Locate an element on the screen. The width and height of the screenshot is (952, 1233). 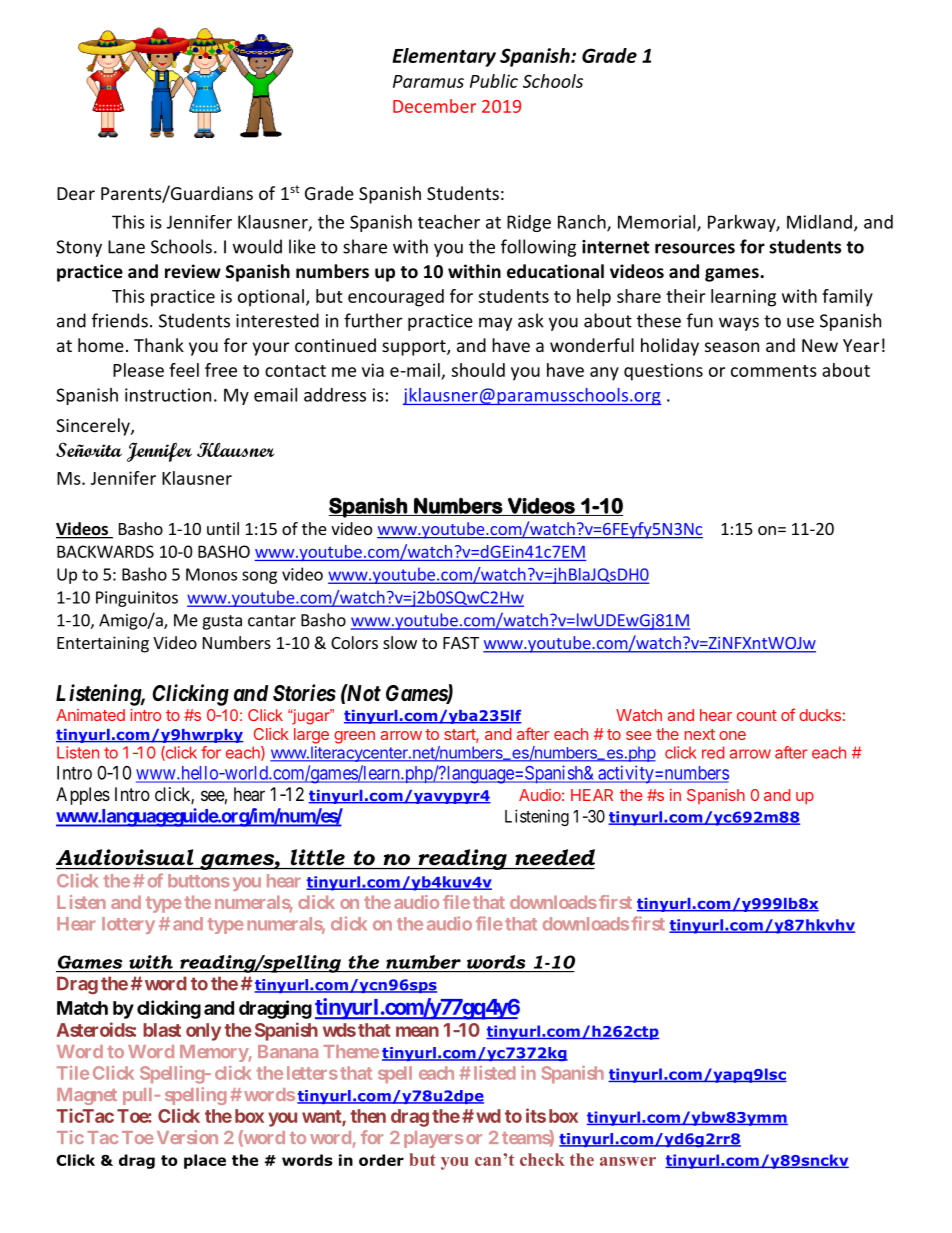
answer is located at coordinates (628, 1161).
